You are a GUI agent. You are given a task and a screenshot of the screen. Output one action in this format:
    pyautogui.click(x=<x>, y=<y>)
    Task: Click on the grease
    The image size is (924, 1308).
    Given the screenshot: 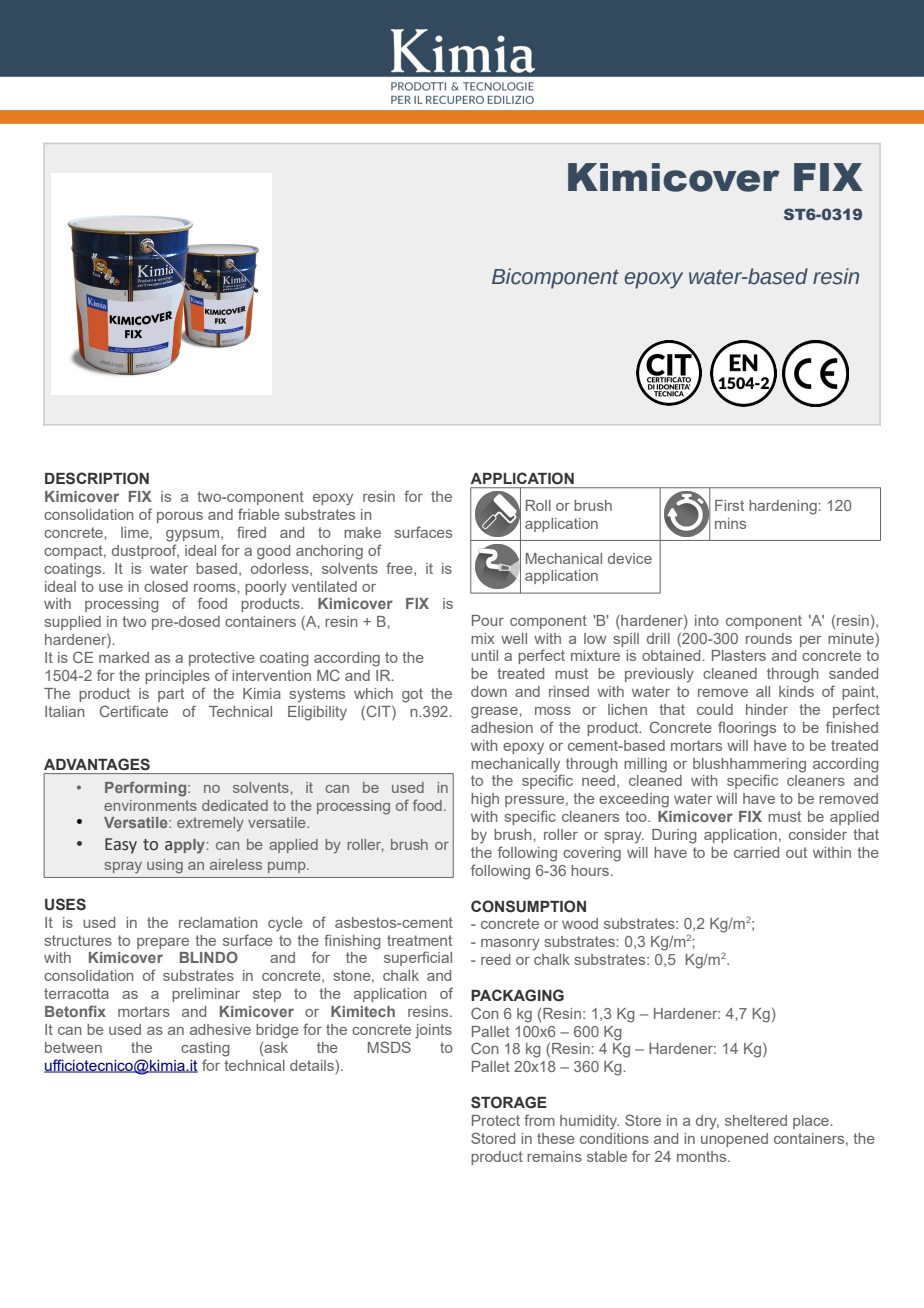 What is the action you would take?
    pyautogui.click(x=495, y=713)
